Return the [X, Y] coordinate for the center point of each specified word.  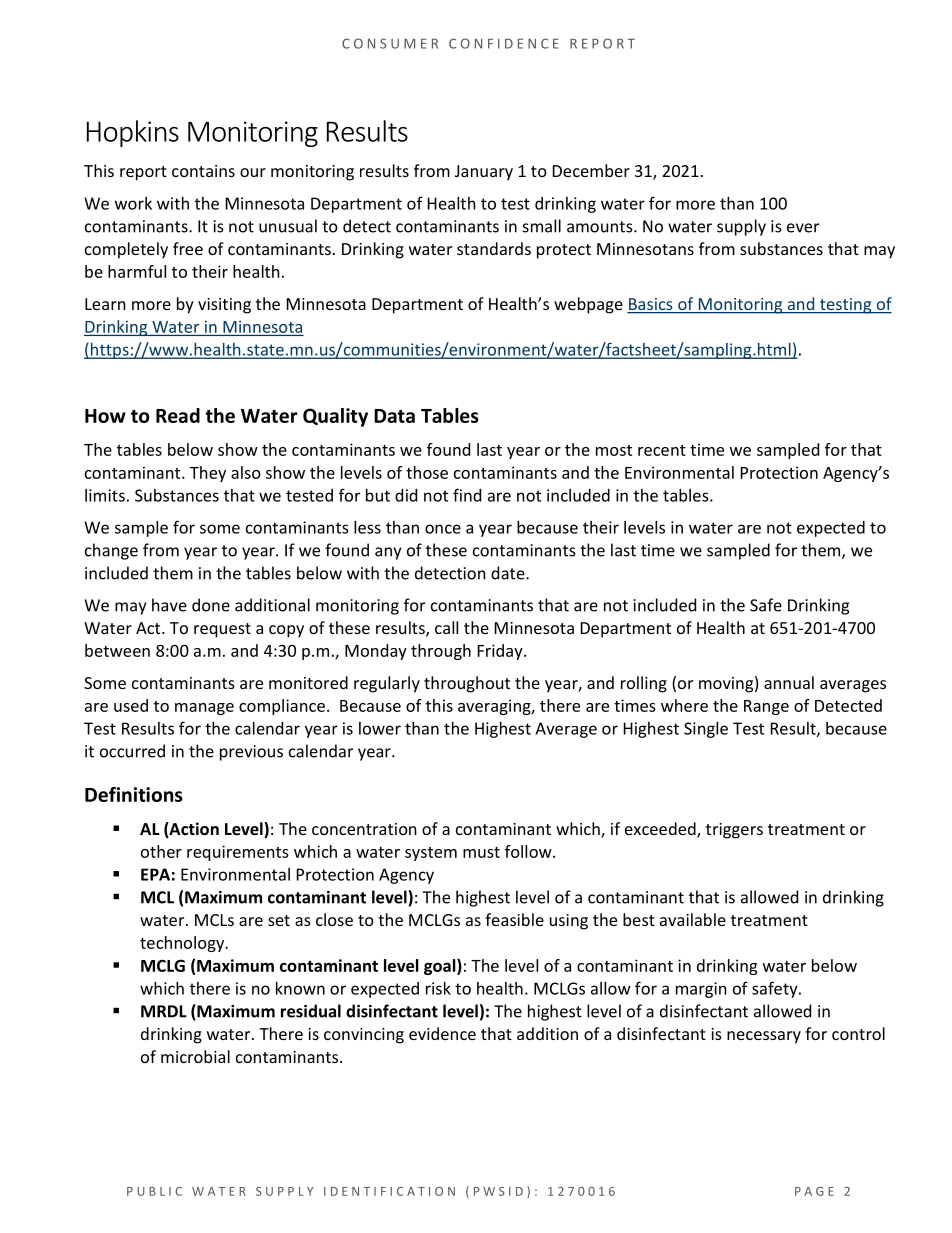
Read [178, 415]
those [427, 472]
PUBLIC [154, 1191]
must [481, 852]
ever [803, 228]
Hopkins [133, 133]
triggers [734, 831]
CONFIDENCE [504, 43]
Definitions [134, 794]
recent [662, 450]
